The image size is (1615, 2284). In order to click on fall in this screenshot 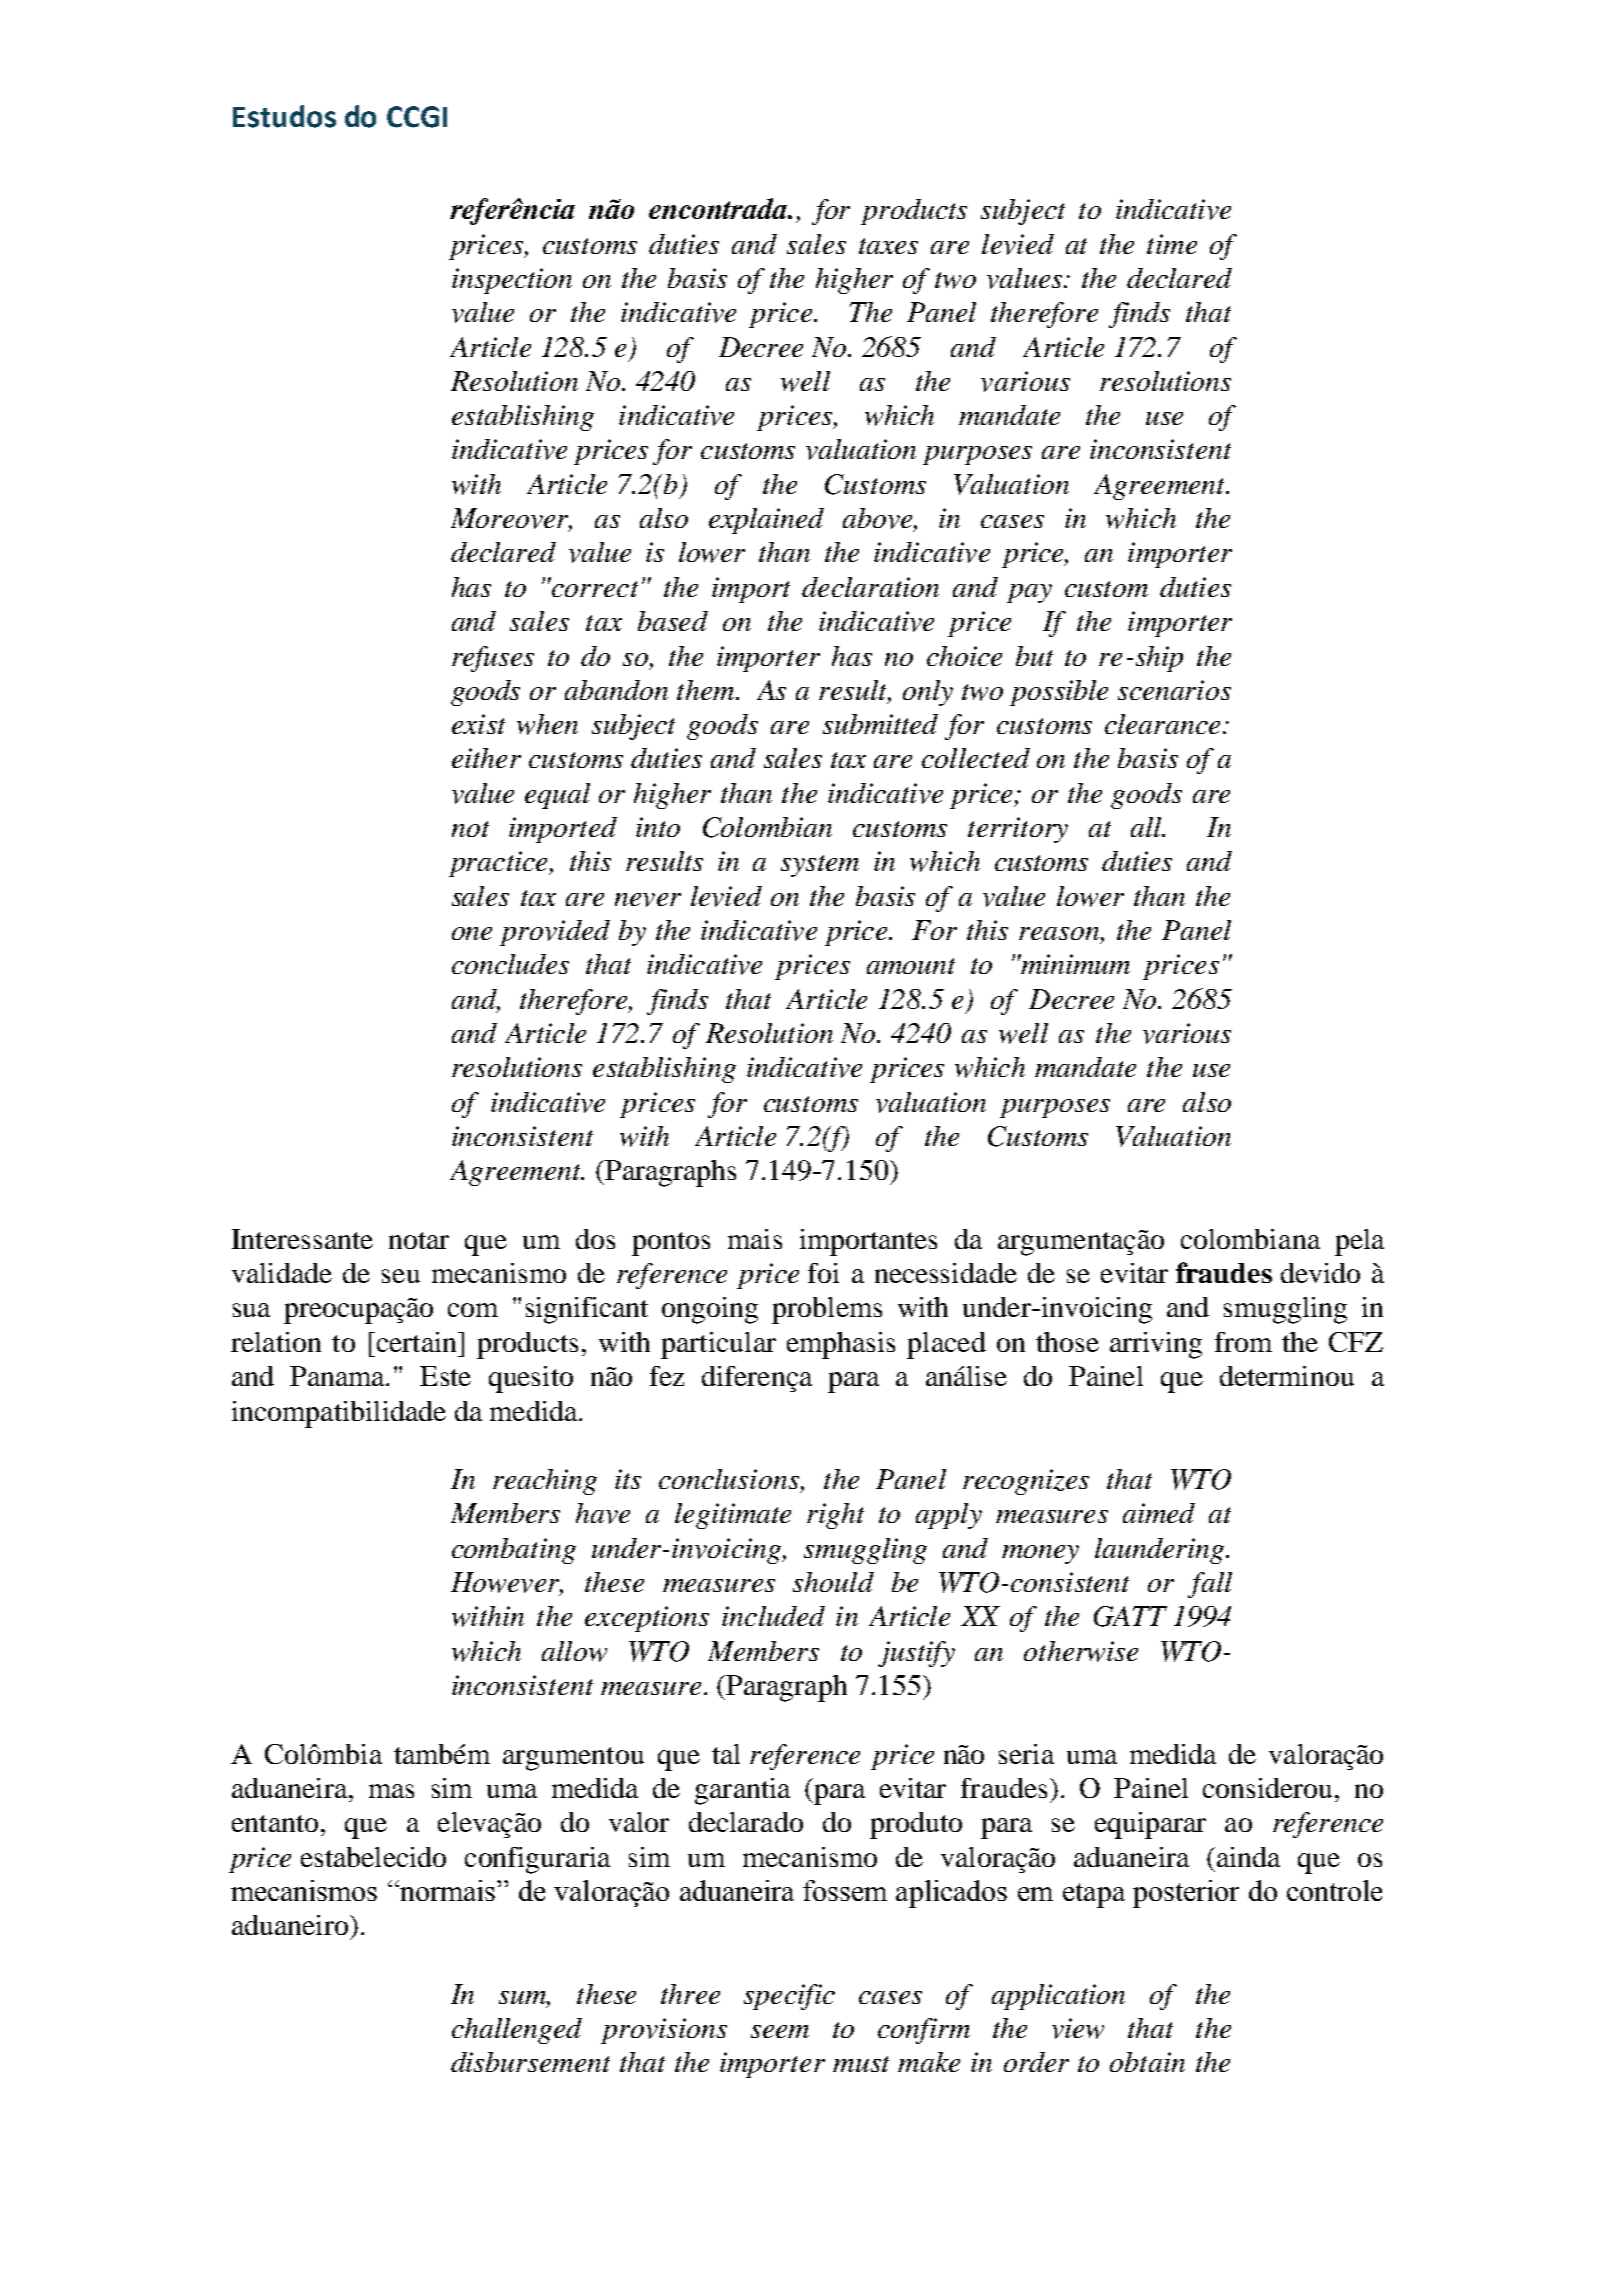, I will do `click(1210, 1585)`.
